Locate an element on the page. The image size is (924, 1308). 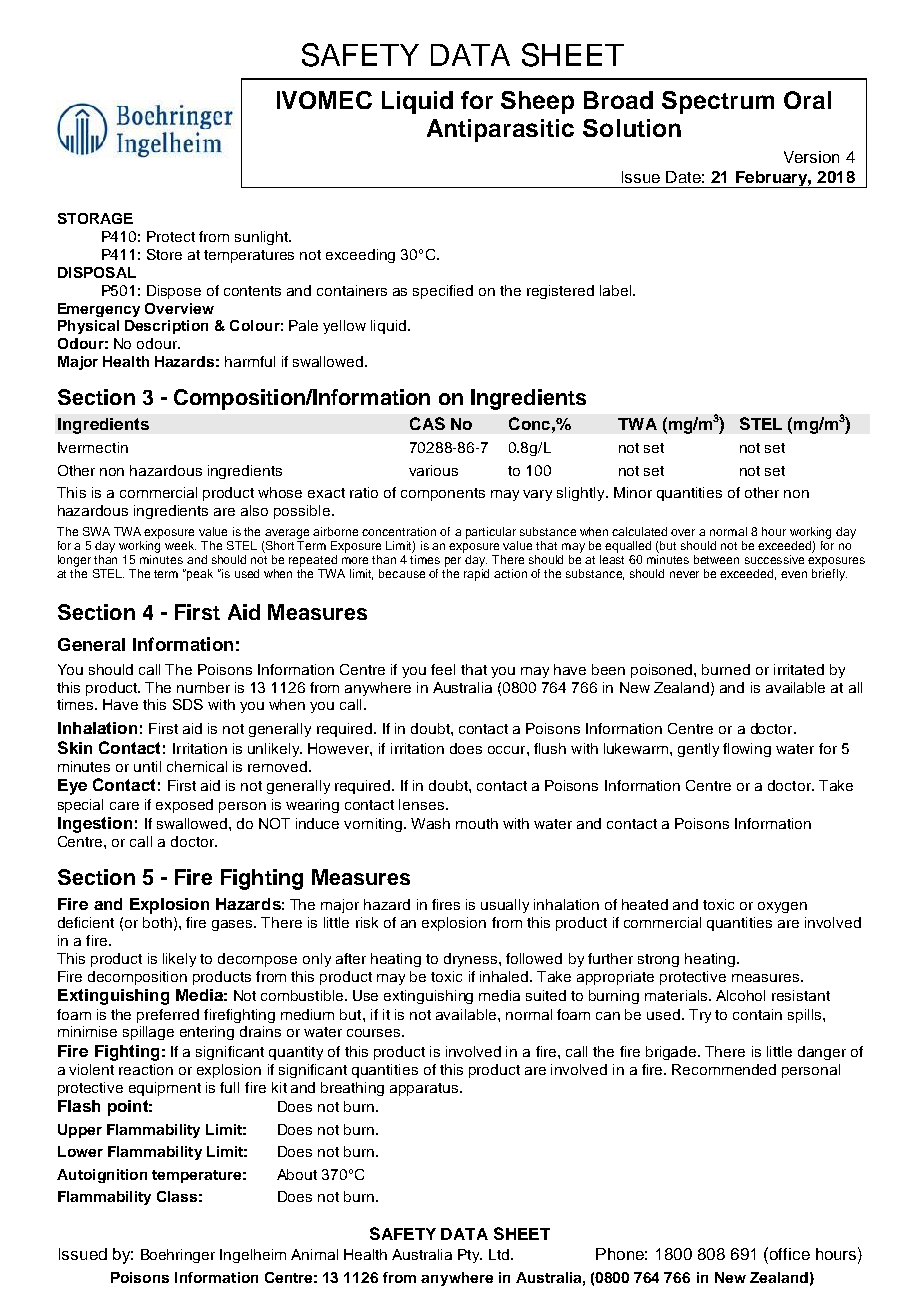
irritated is located at coordinates (799, 669).
